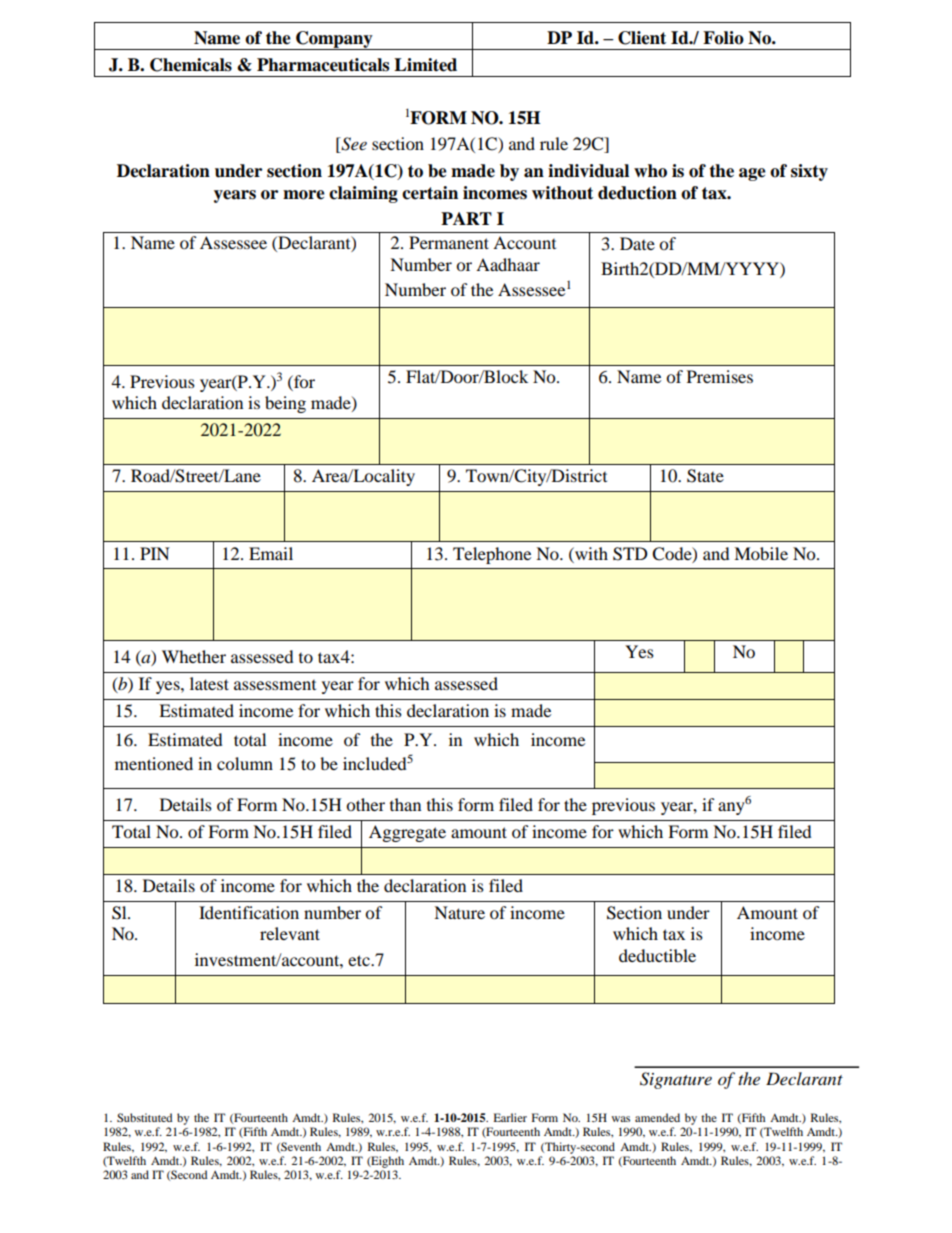 The image size is (952, 1233). I want to click on than, so click(405, 804).
